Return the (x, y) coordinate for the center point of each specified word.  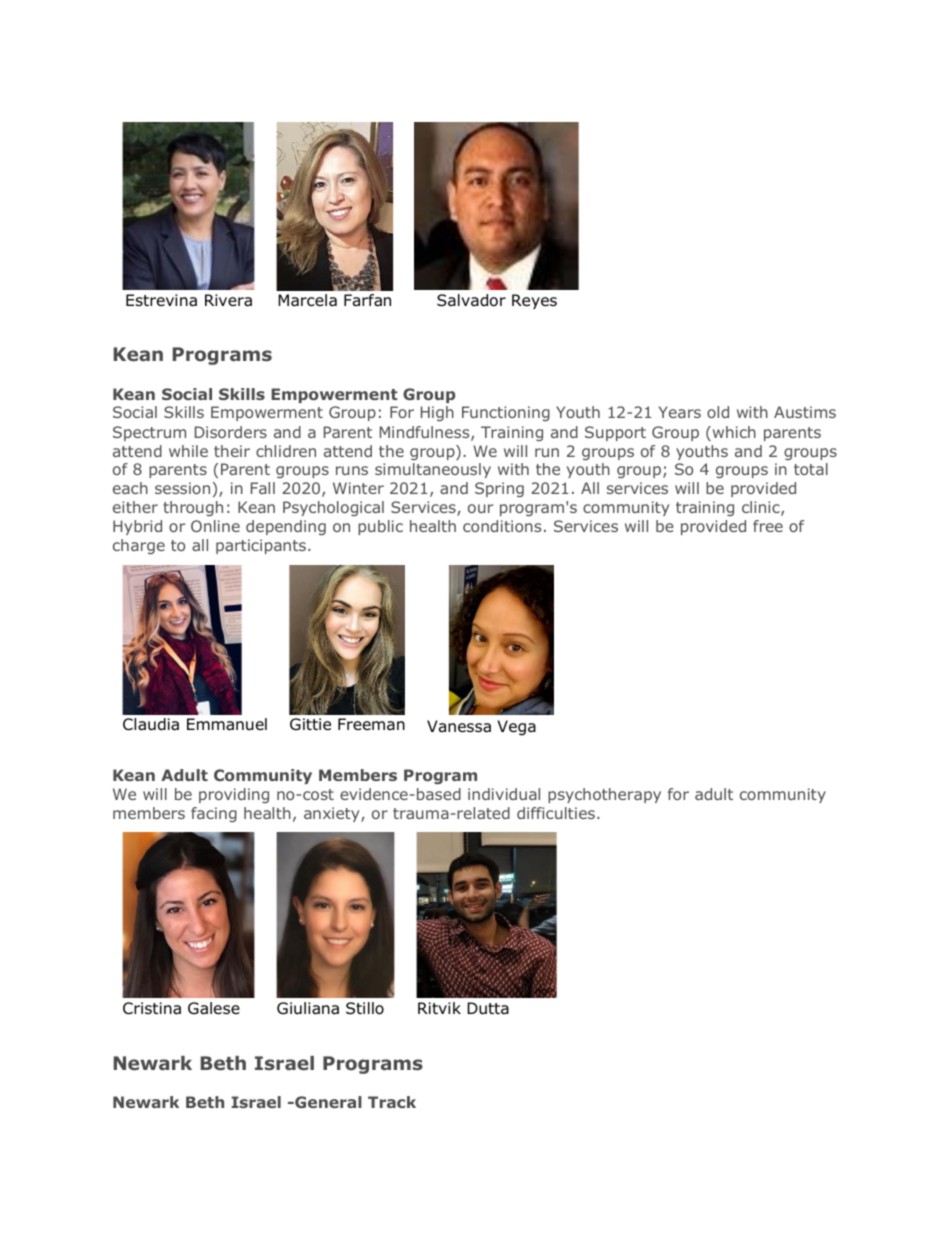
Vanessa (459, 726)
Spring (499, 489)
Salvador (471, 300)
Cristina (152, 1008)
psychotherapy (604, 795)
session (182, 488)
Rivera (228, 300)
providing (234, 795)
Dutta (488, 1008)
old (718, 412)
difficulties (556, 813)
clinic (762, 508)
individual (504, 794)
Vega (516, 728)
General (327, 1102)
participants (261, 546)
